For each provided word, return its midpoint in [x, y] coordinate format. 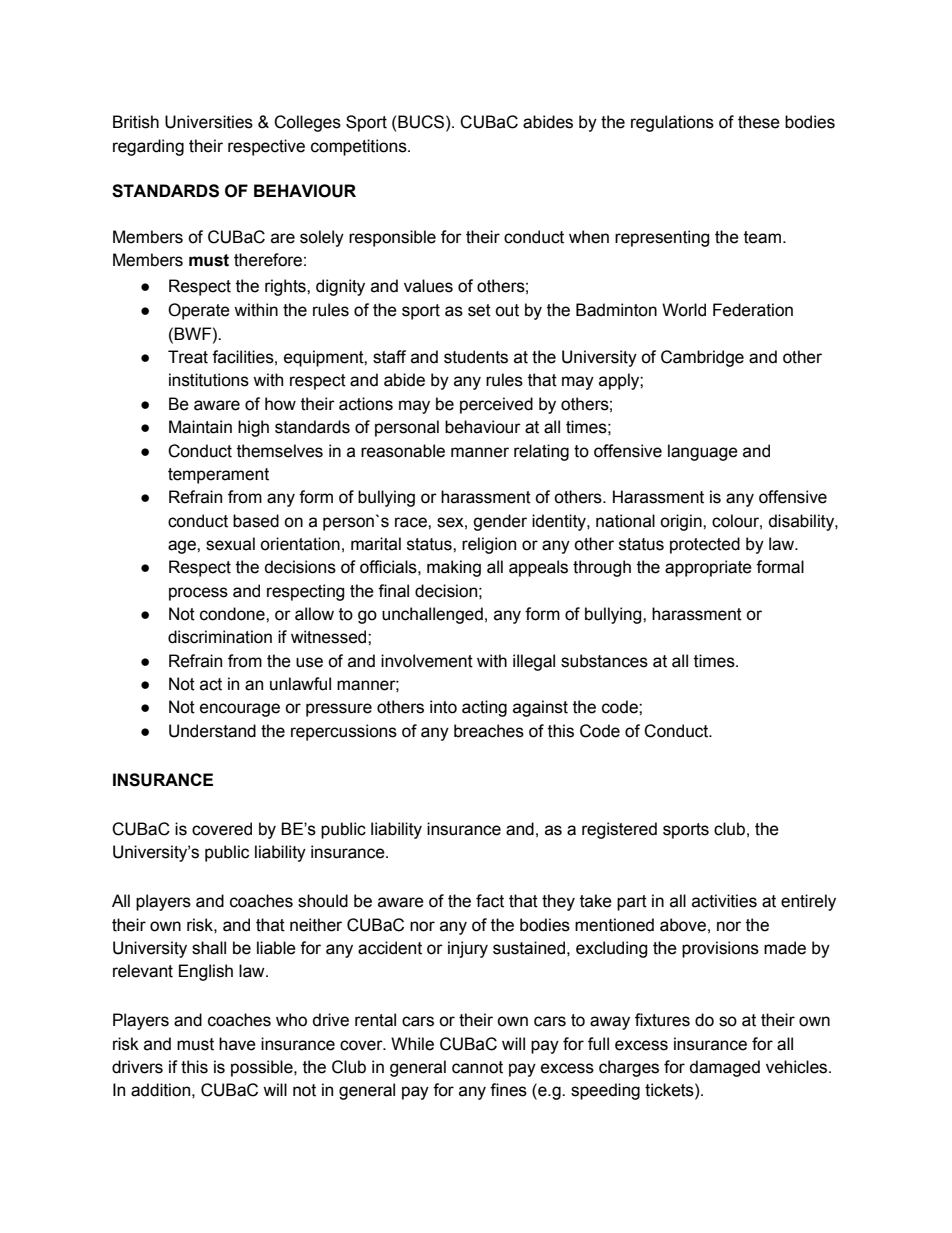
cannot [477, 1067]
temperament [218, 476]
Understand [212, 731]
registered [619, 830]
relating [541, 452]
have [237, 1044]
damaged [725, 1068]
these [759, 122]
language [703, 452]
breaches [489, 731]
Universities [209, 122]
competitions [360, 147]
